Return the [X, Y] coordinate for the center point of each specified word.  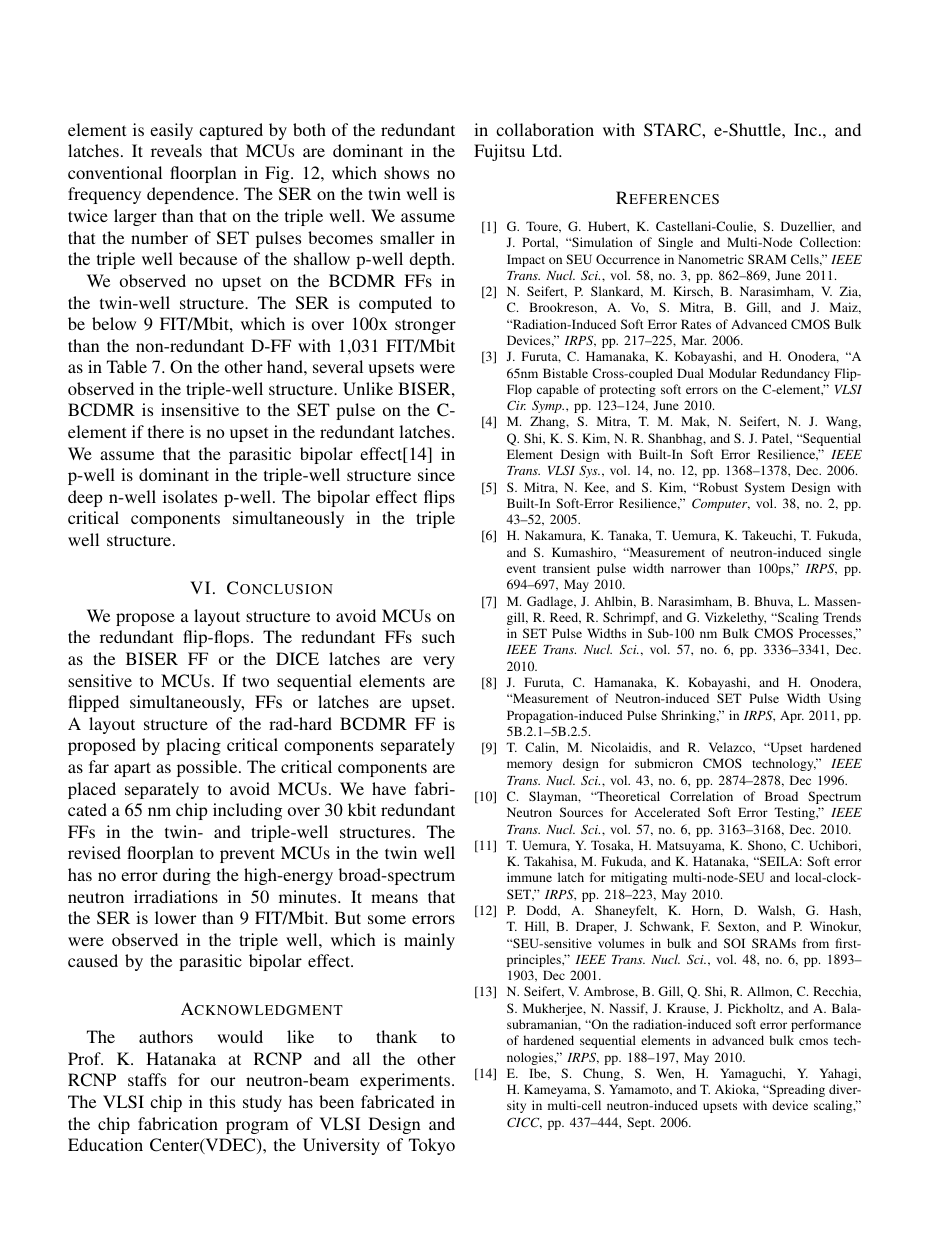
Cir [516, 405]
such [438, 636]
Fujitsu [499, 152]
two [255, 681]
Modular [733, 373]
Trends [842, 617]
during [187, 876]
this [222, 1101]
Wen [670, 1074]
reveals [176, 150]
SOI [734, 943]
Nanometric [710, 259]
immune [529, 877]
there [166, 431]
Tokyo [432, 1146]
